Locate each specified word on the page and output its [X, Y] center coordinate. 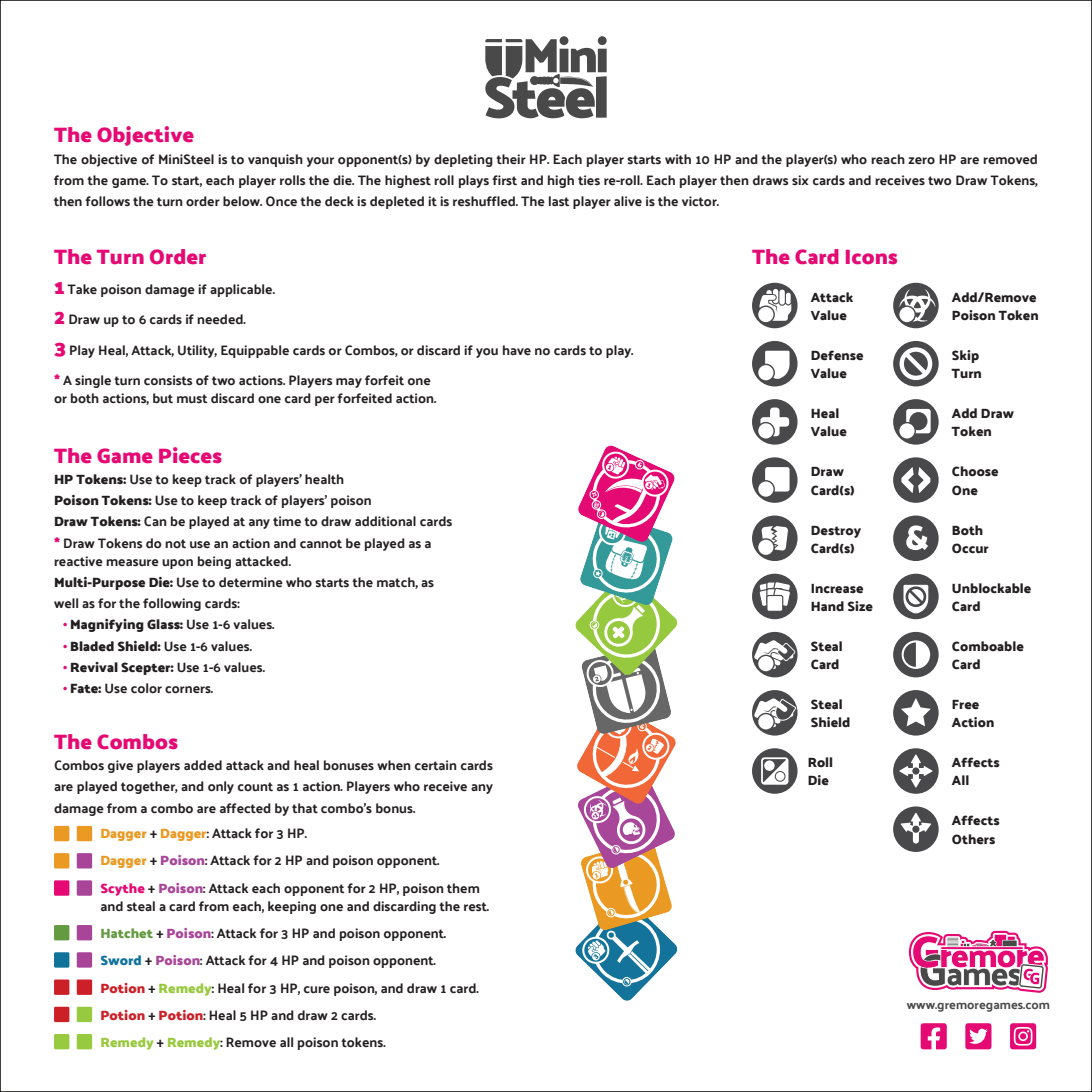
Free [965, 705]
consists [168, 380]
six [800, 180]
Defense [837, 355]
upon [177, 564]
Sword [121, 960]
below [242, 201]
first [504, 180]
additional [385, 521]
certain [436, 765]
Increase [837, 589]
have [517, 350]
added [203, 765]
